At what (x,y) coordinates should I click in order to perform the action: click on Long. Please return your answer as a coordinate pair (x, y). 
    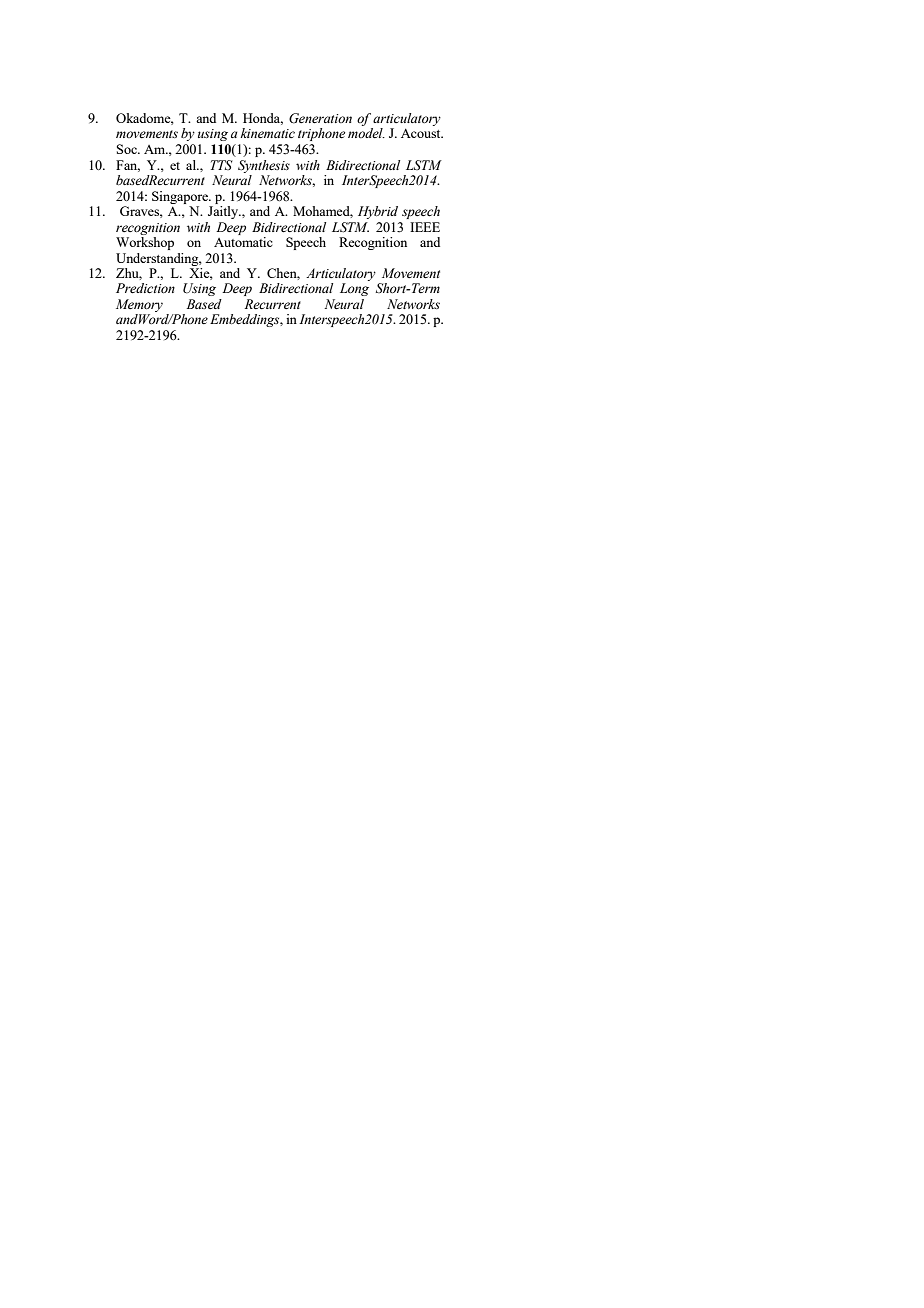
    Looking at the image, I should click on (354, 289).
